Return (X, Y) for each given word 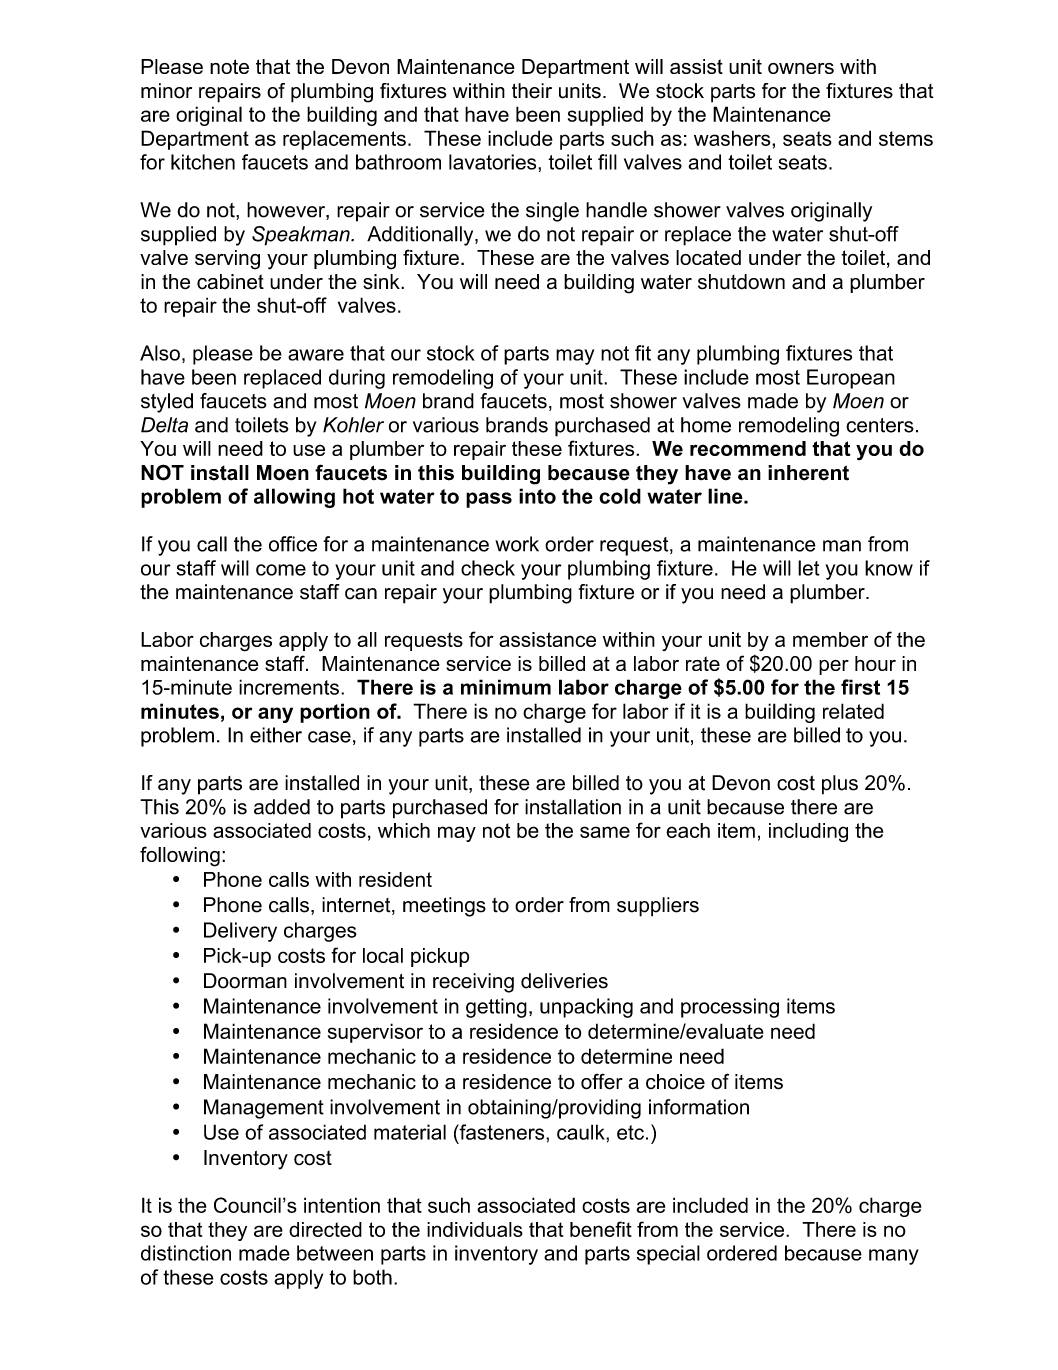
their (532, 91)
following (180, 856)
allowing (294, 498)
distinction (186, 1253)
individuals (475, 1229)
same (605, 832)
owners (801, 68)
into (537, 496)
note (229, 66)
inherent (808, 473)
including (808, 832)
